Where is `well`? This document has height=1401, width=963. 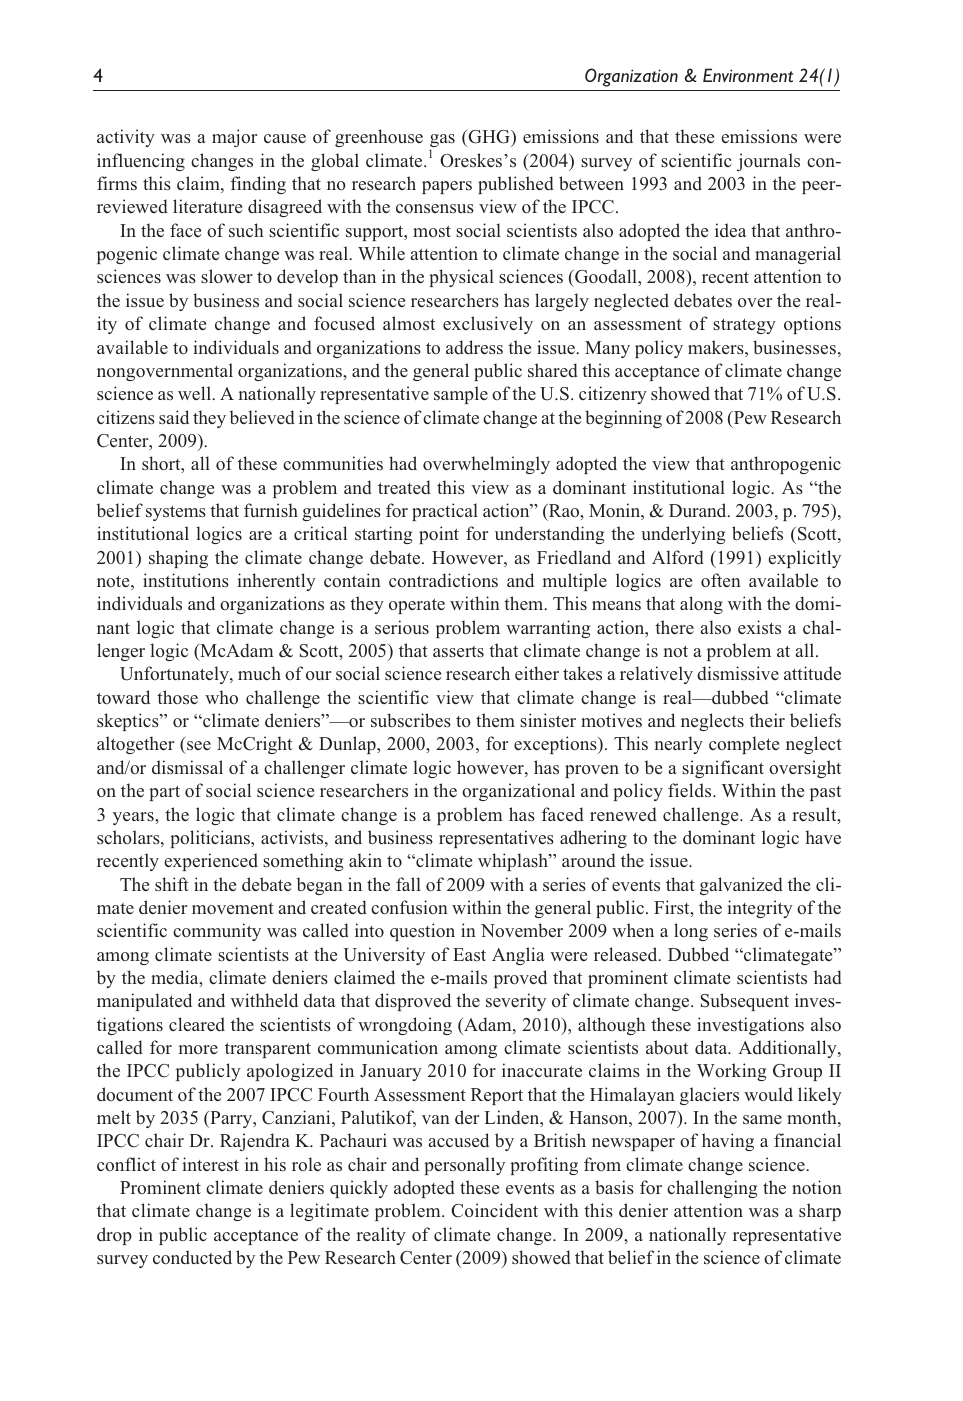 well is located at coordinates (195, 393).
